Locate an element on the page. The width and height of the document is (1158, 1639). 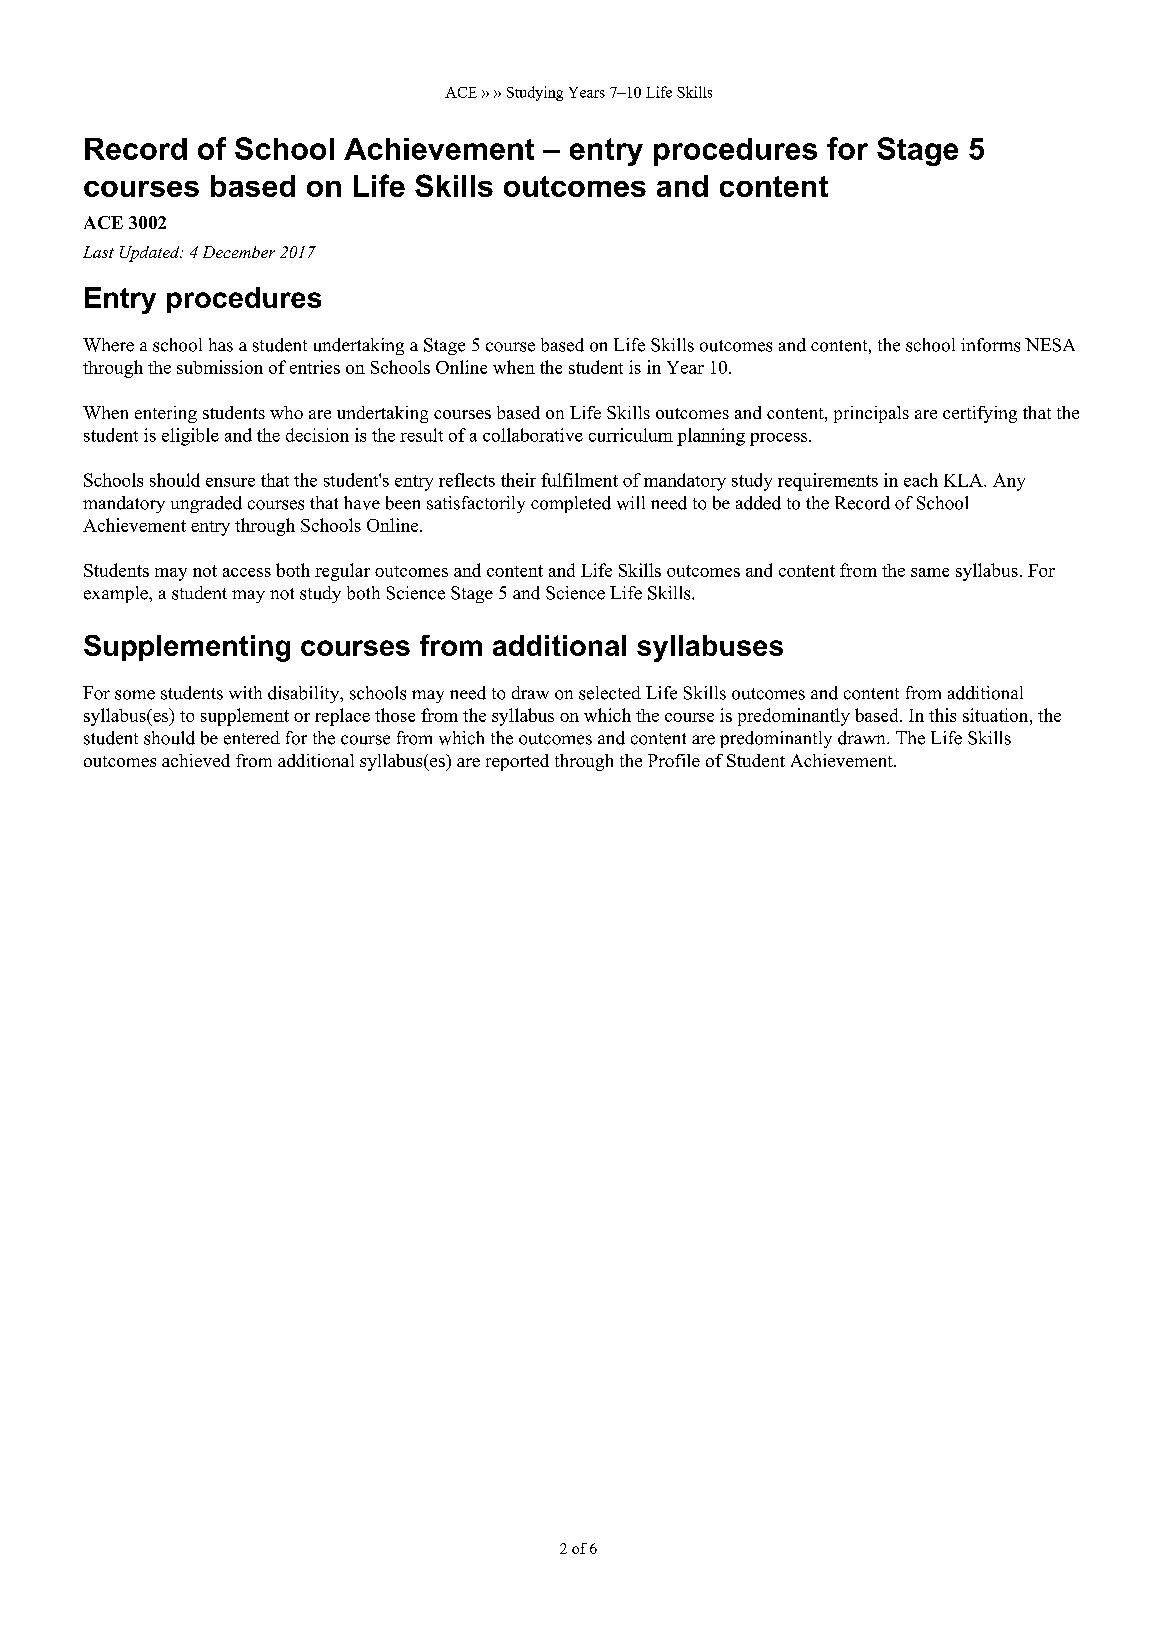
access is located at coordinates (247, 572).
